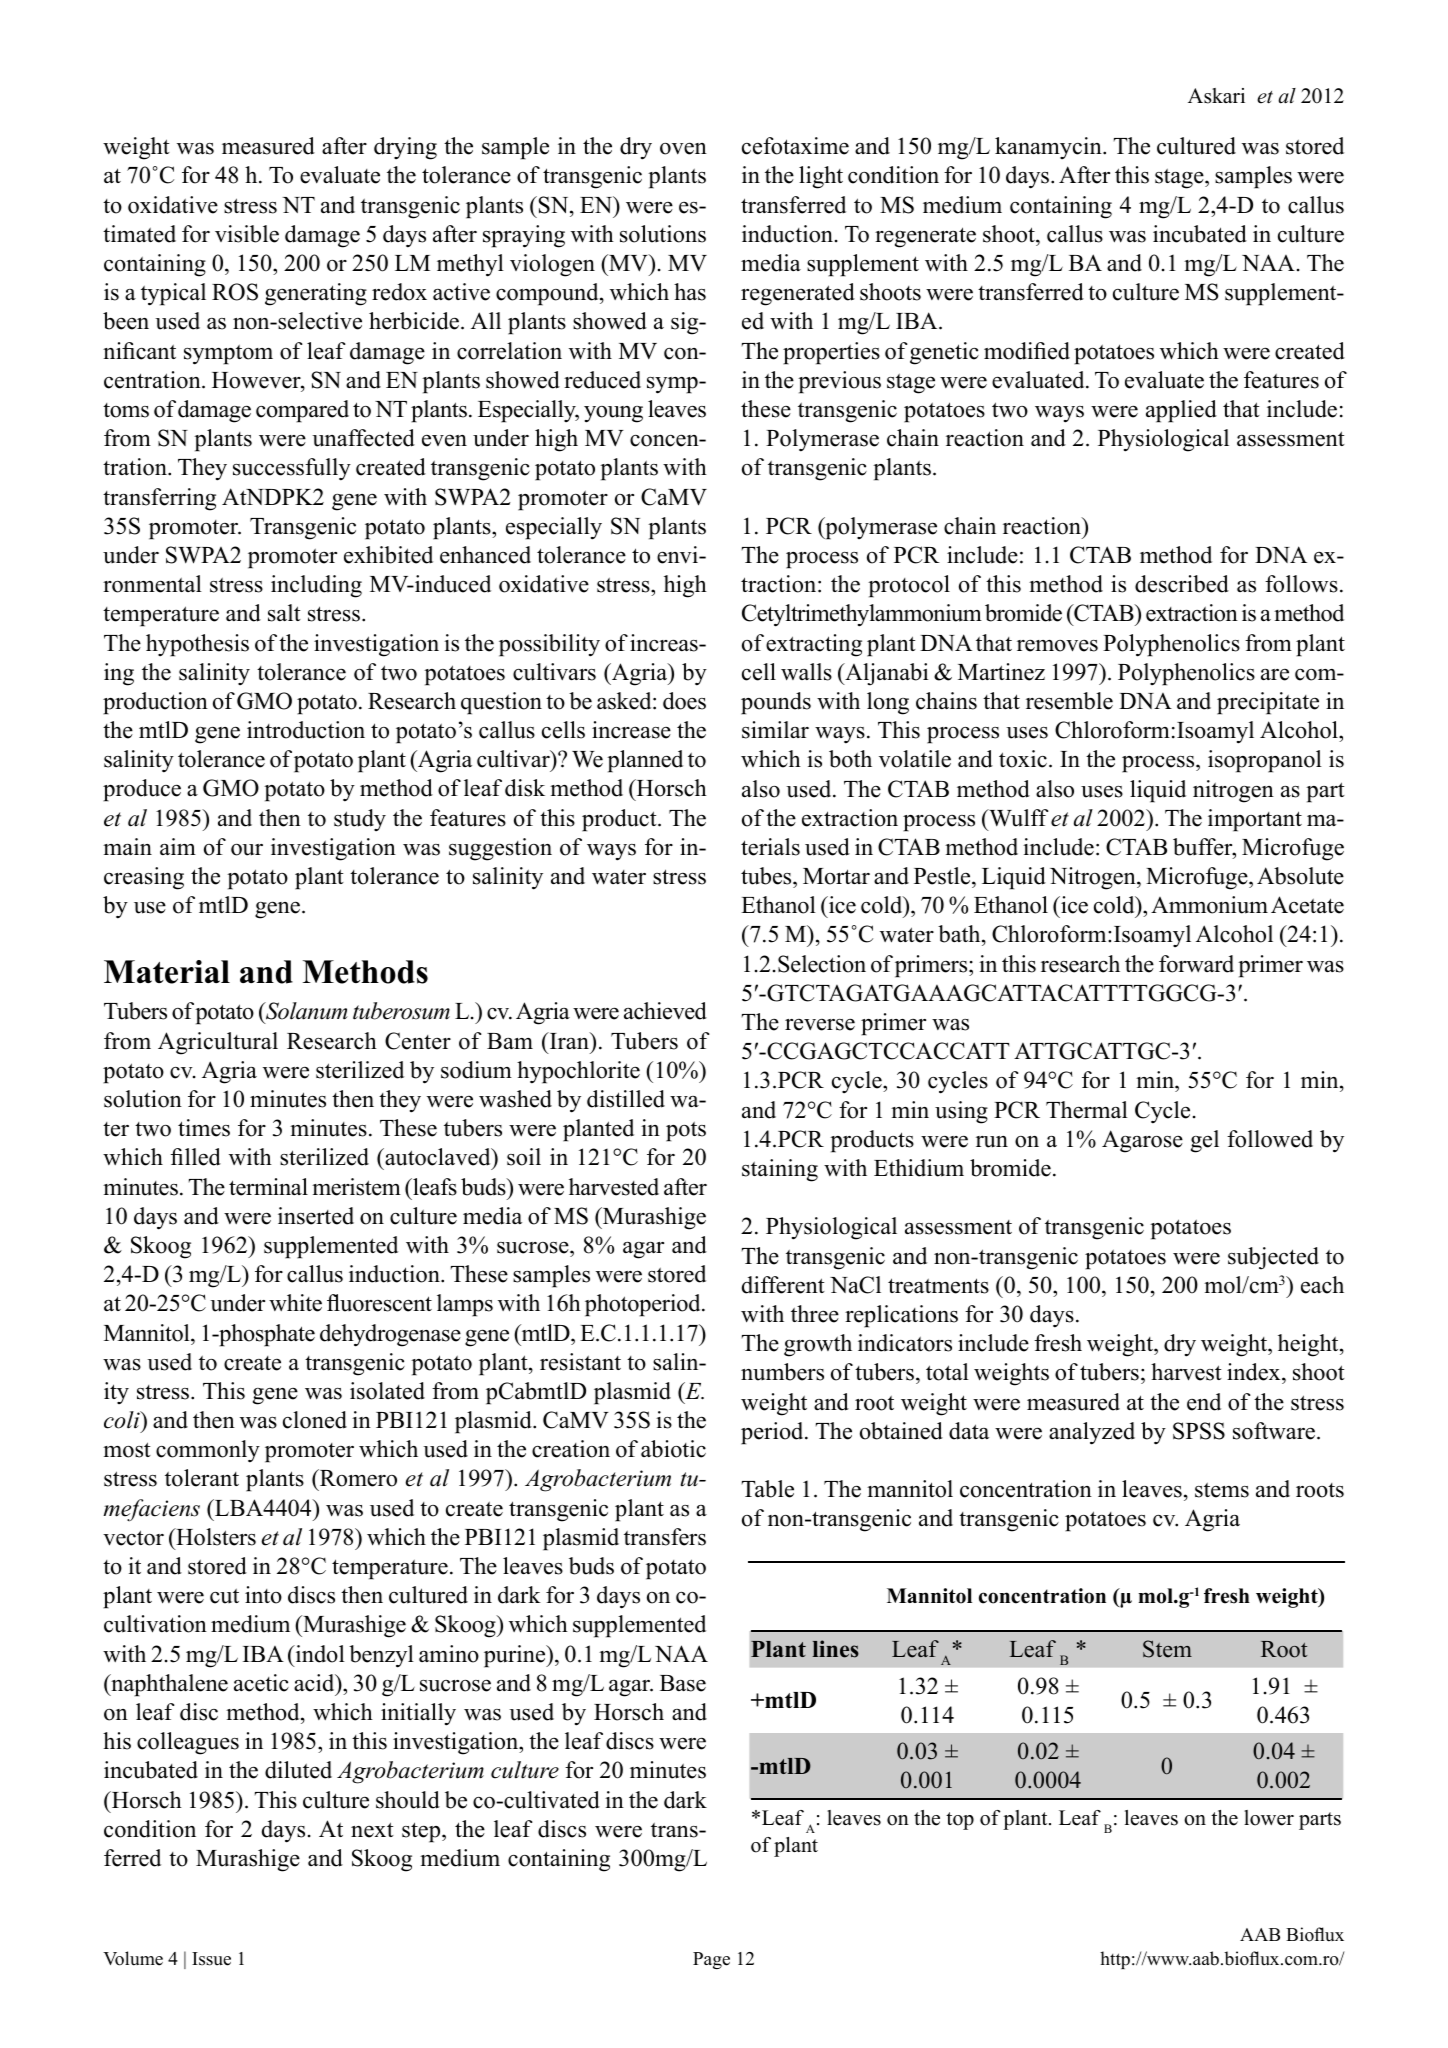 The width and height of the document is (1448, 2048). I want to click on introduction, so click(306, 730).
